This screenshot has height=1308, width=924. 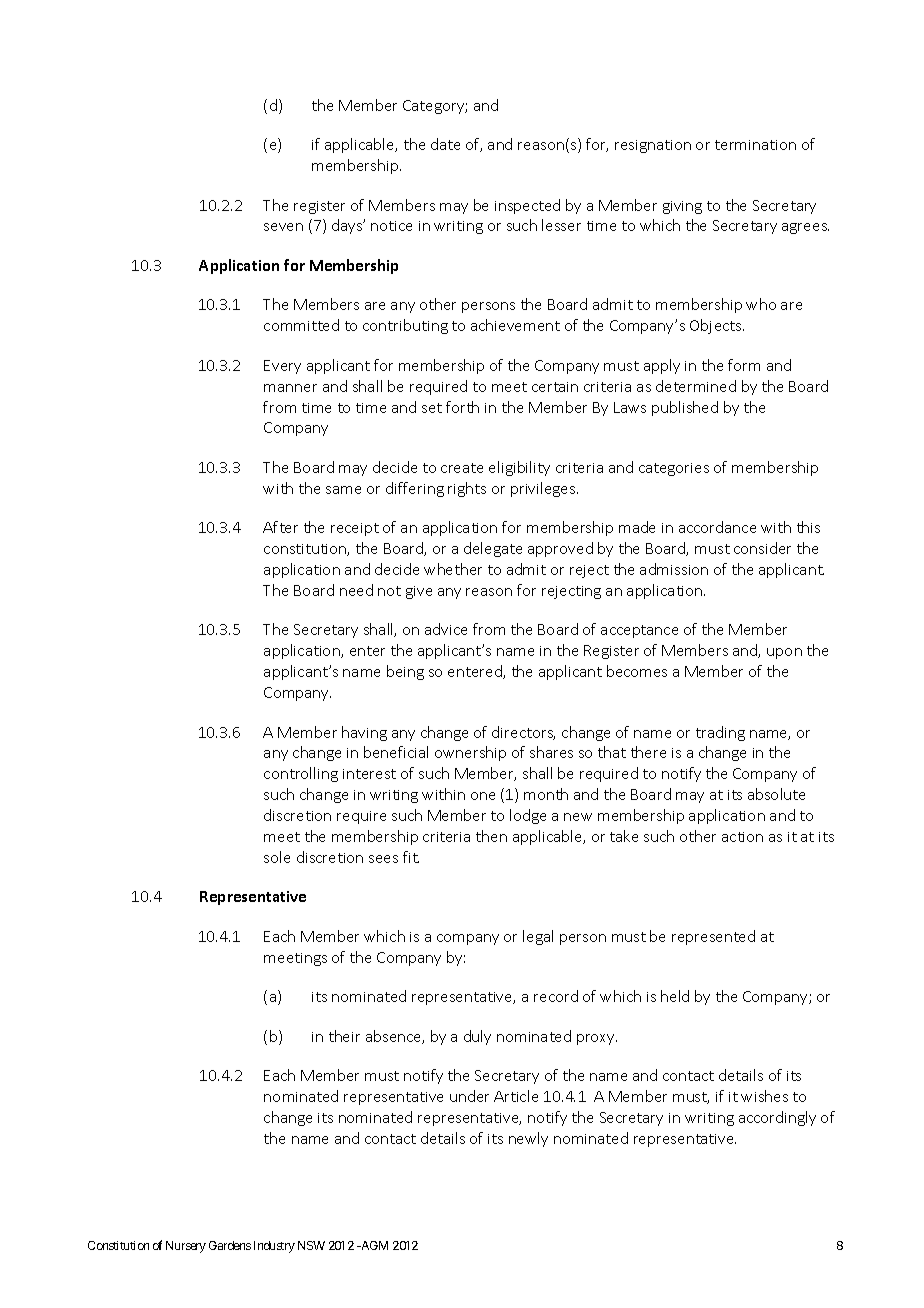 What do you see at coordinates (755, 145) in the screenshot?
I see `termination` at bounding box center [755, 145].
